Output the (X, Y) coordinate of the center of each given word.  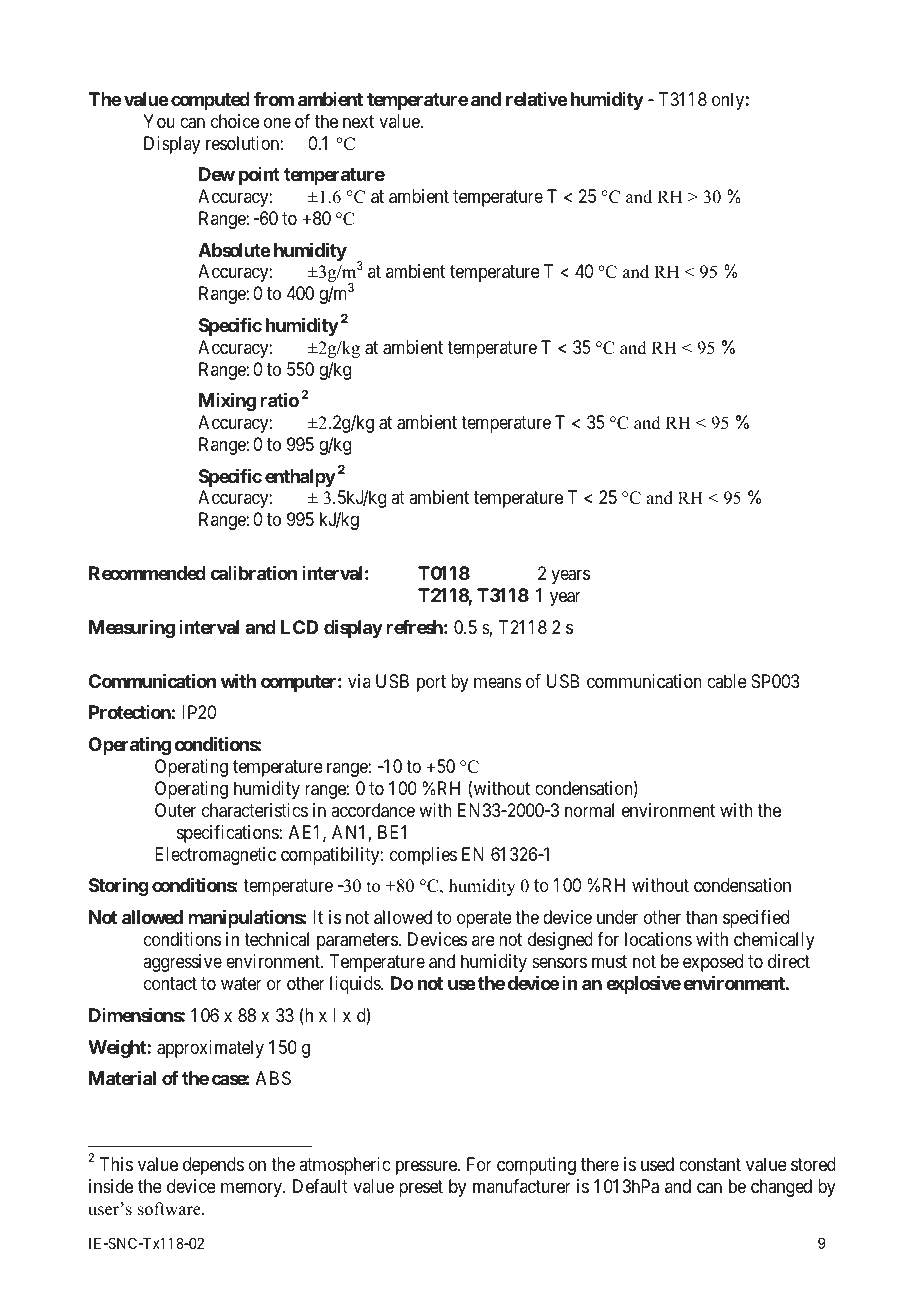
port (431, 683)
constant (710, 1164)
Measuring (132, 629)
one (277, 122)
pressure (427, 1167)
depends (213, 1166)
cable (727, 681)
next (358, 121)
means (498, 682)
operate (484, 919)
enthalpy (300, 478)
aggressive (182, 963)
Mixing (227, 401)
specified (756, 919)
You (159, 121)
